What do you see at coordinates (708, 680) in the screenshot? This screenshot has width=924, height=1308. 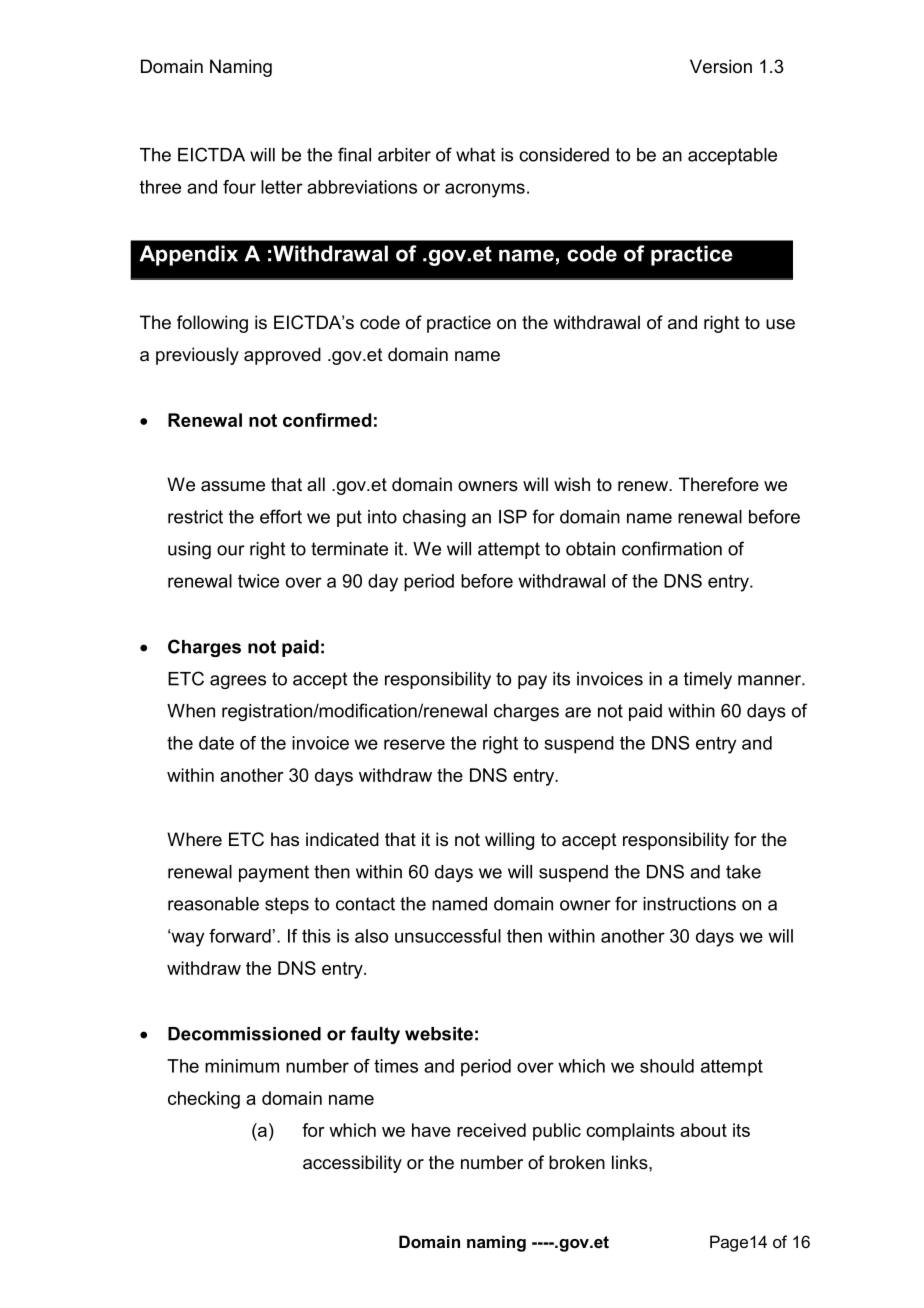 I see `timely` at bounding box center [708, 680].
